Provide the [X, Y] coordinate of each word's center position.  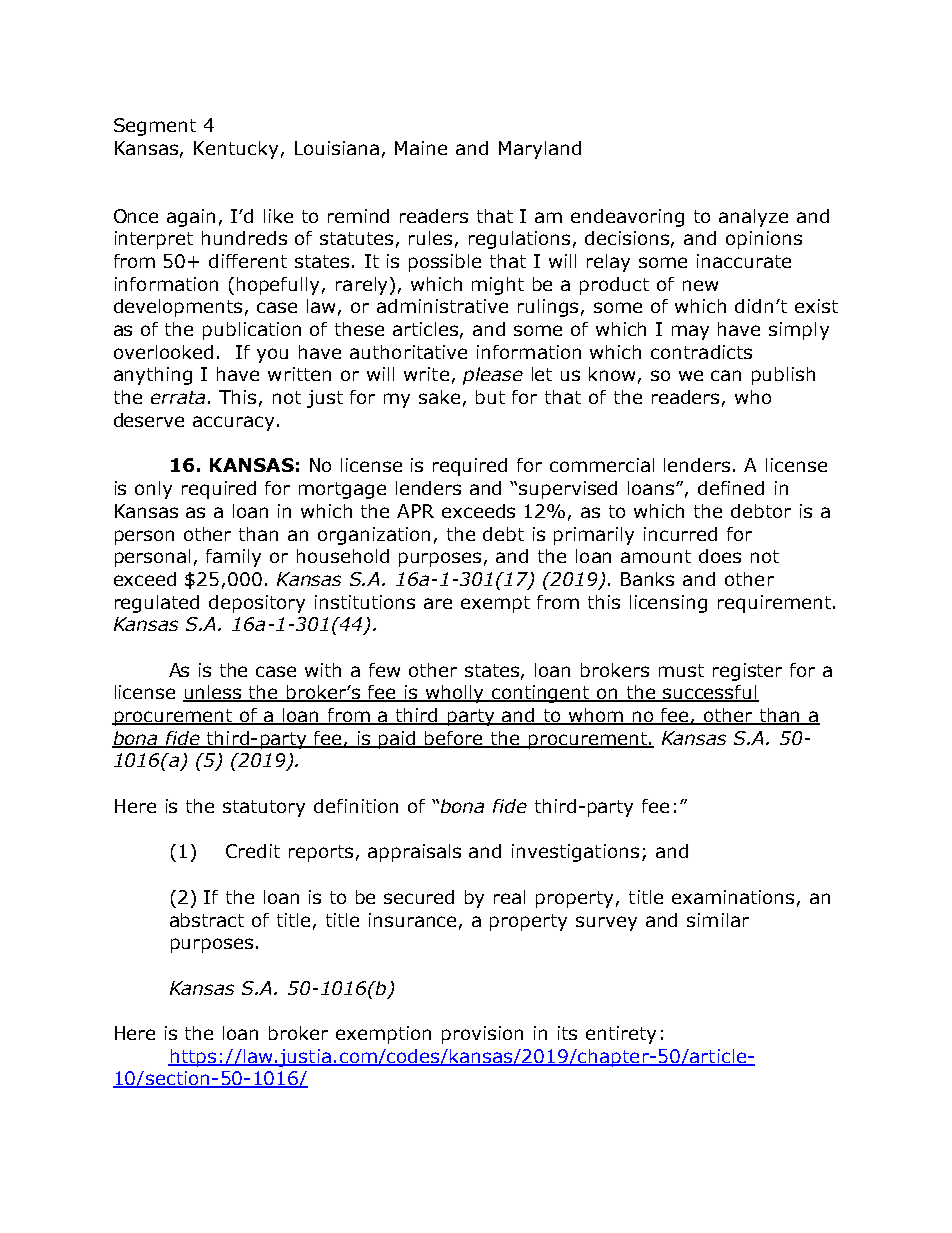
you [272, 355]
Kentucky [236, 150]
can [726, 375]
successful [710, 693]
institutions [365, 602]
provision [482, 1035]
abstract [207, 920]
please [493, 376]
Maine [421, 148]
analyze [753, 218]
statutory [264, 808]
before [454, 739]
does [720, 556]
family [233, 558]
